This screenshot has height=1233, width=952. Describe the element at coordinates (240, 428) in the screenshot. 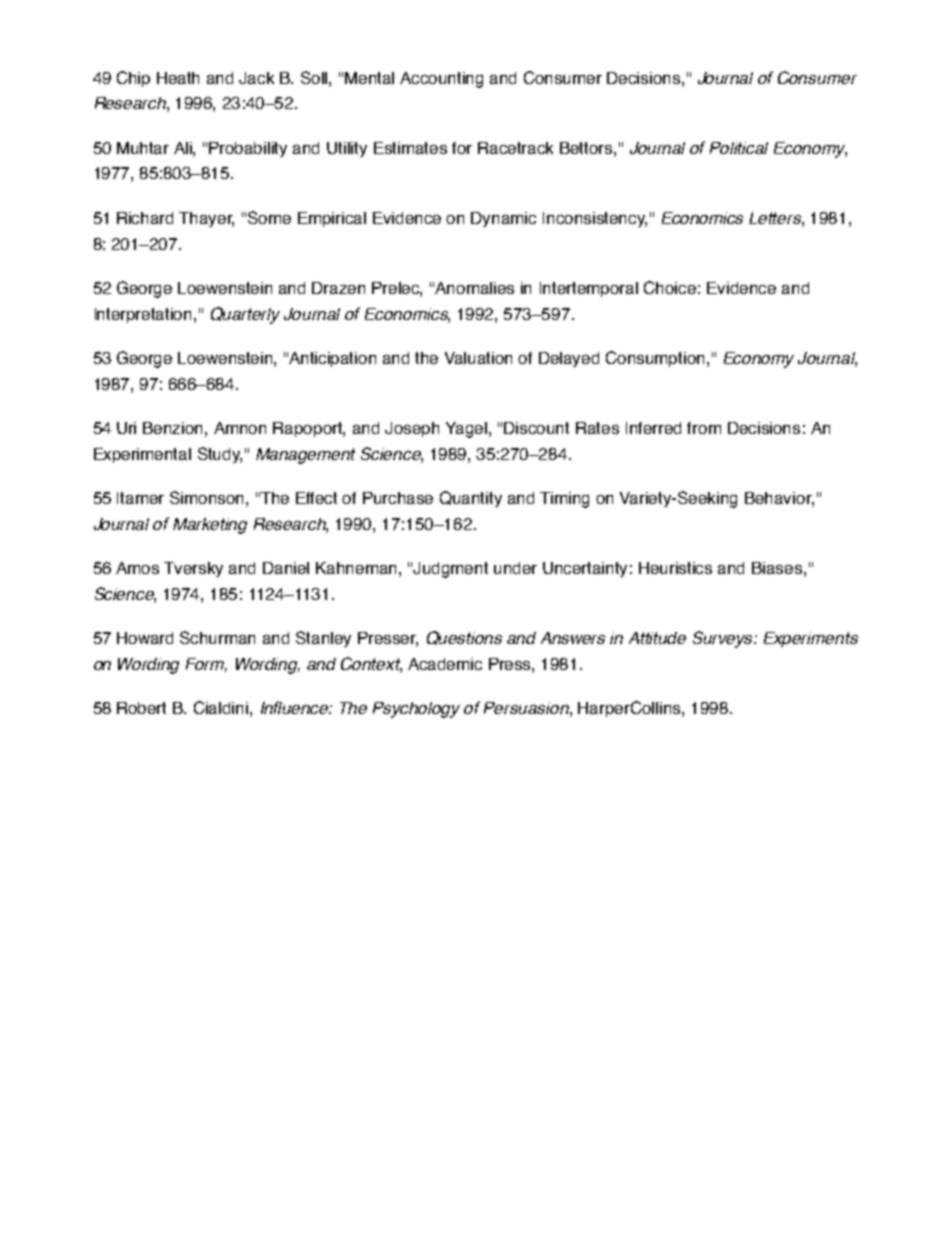

I see `Amnon` at that location.
